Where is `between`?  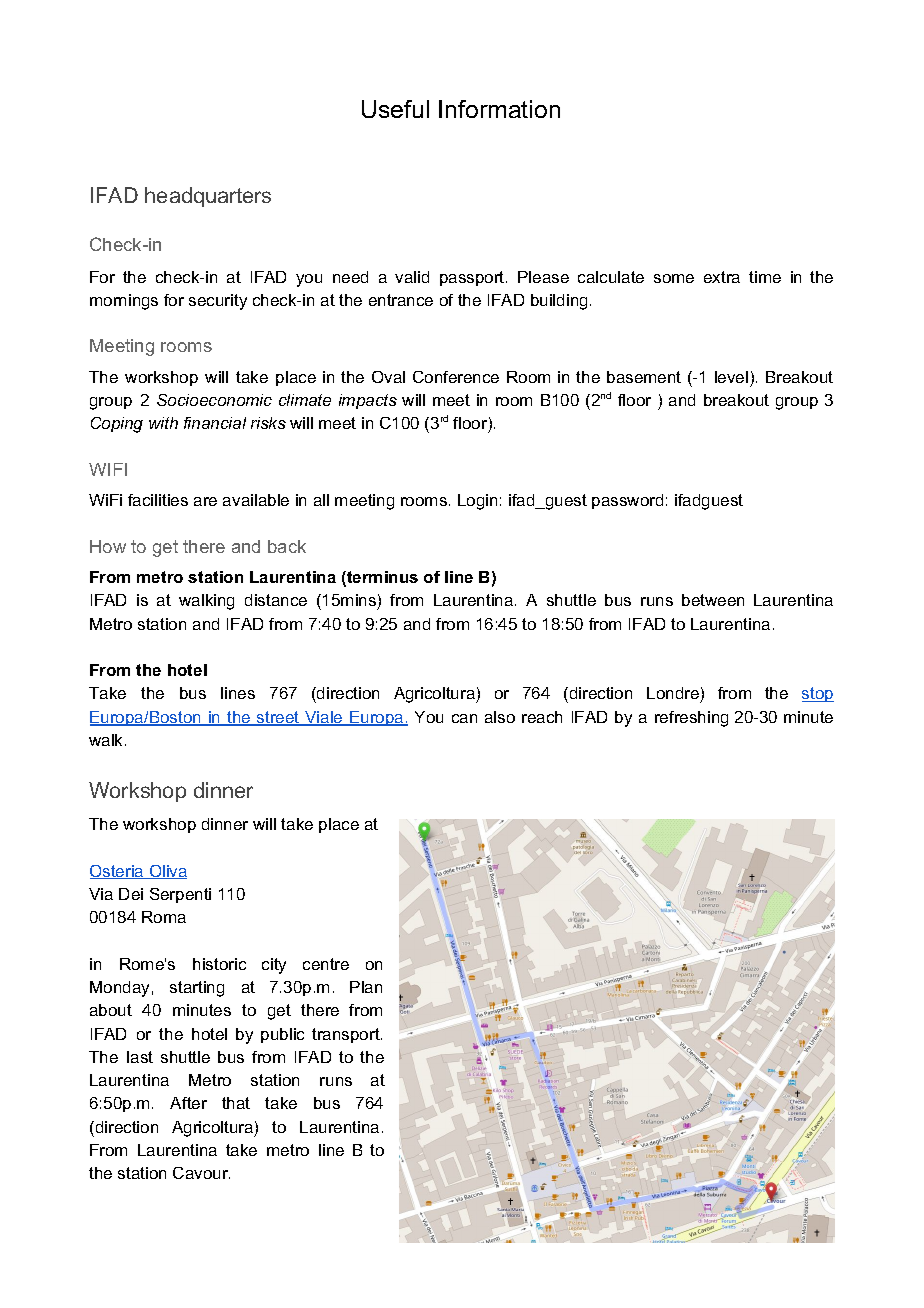
between is located at coordinates (713, 600).
